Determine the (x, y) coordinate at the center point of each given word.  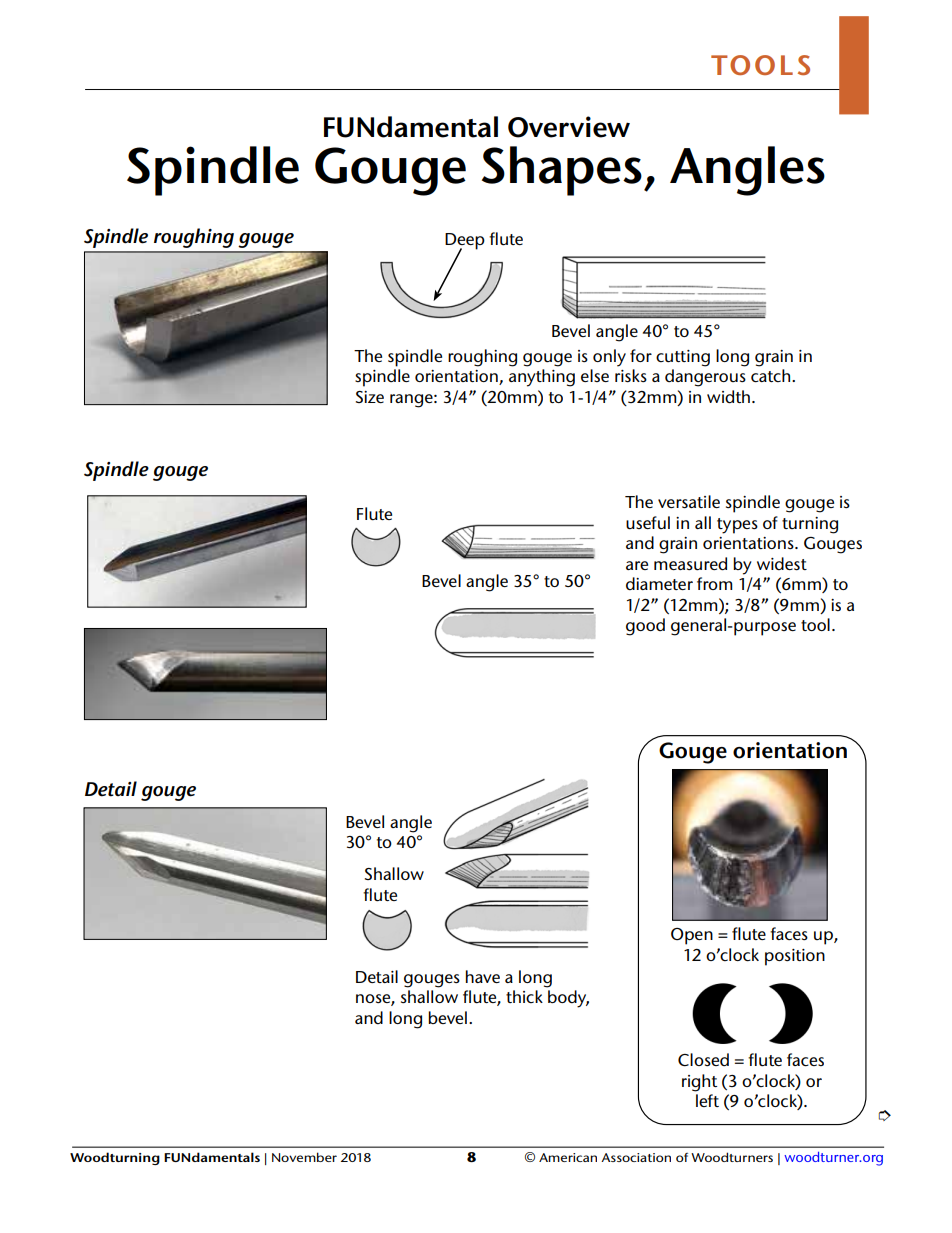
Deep (465, 242)
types (737, 526)
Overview (569, 127)
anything (542, 378)
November (304, 1157)
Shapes (562, 171)
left (707, 1100)
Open (692, 936)
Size (370, 397)
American (568, 1157)
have (483, 976)
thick (524, 996)
